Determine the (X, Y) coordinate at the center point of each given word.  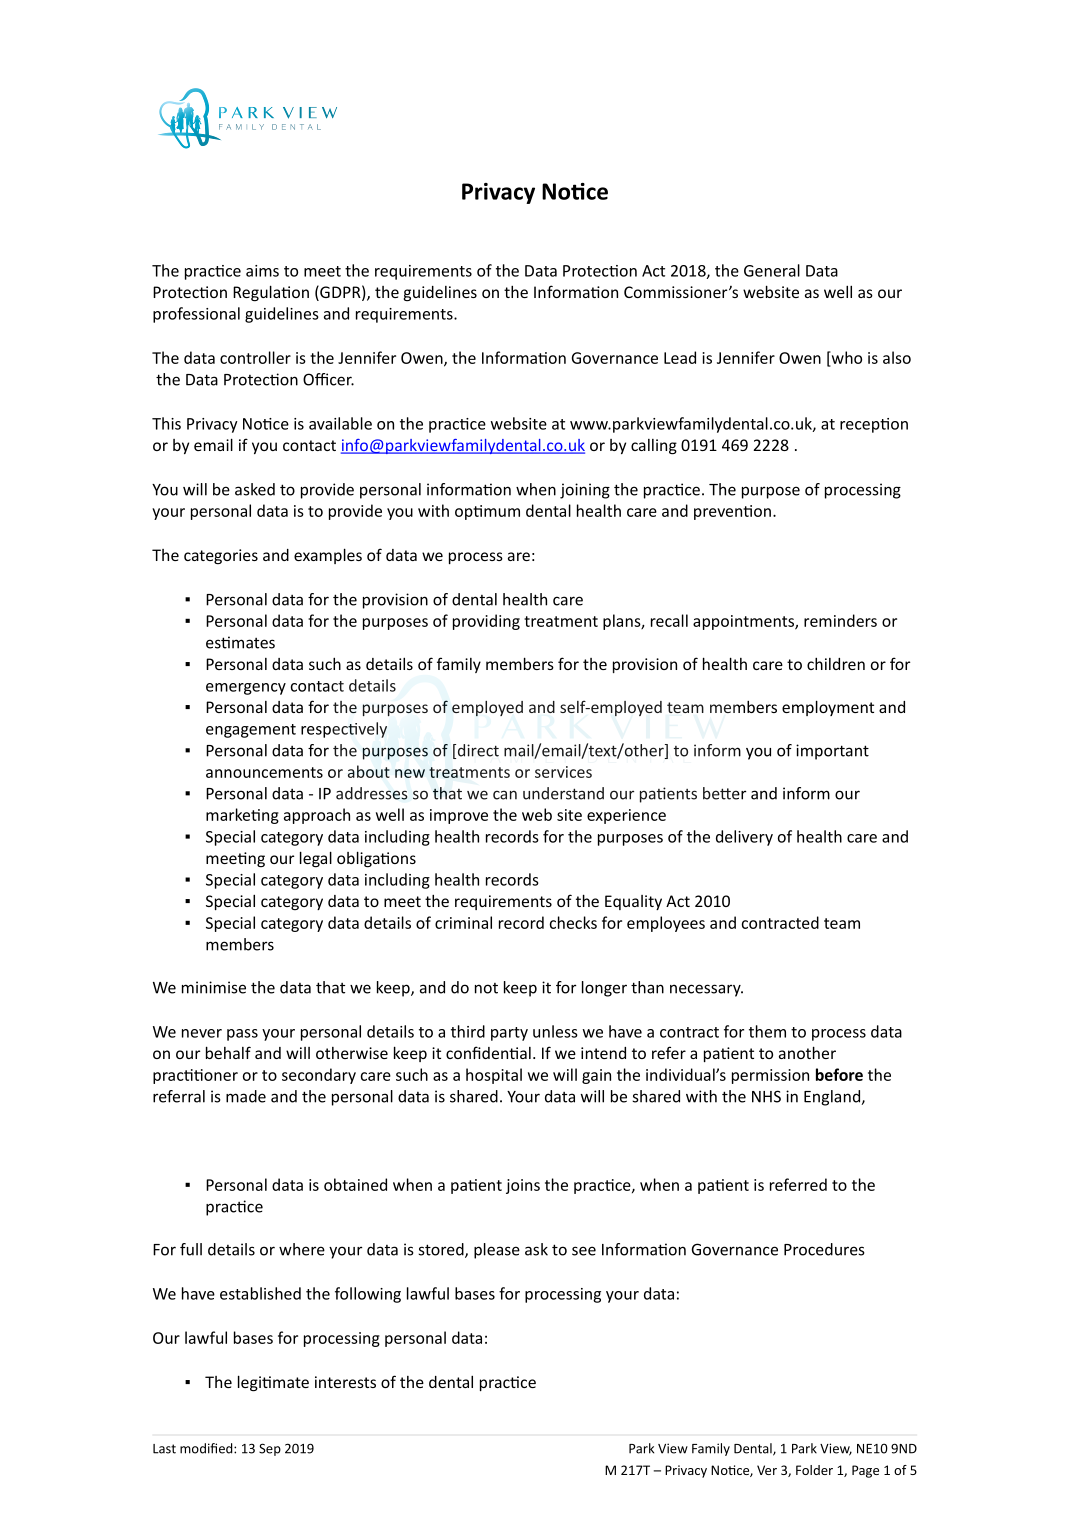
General (772, 270)
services (563, 772)
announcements (264, 772)
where (302, 1249)
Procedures (824, 1249)
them (767, 1031)
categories (221, 556)
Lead (680, 357)
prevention (732, 512)
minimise (214, 987)
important (832, 752)
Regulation (271, 293)
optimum (487, 512)
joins (523, 1186)
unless (555, 1031)
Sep (270, 1449)
